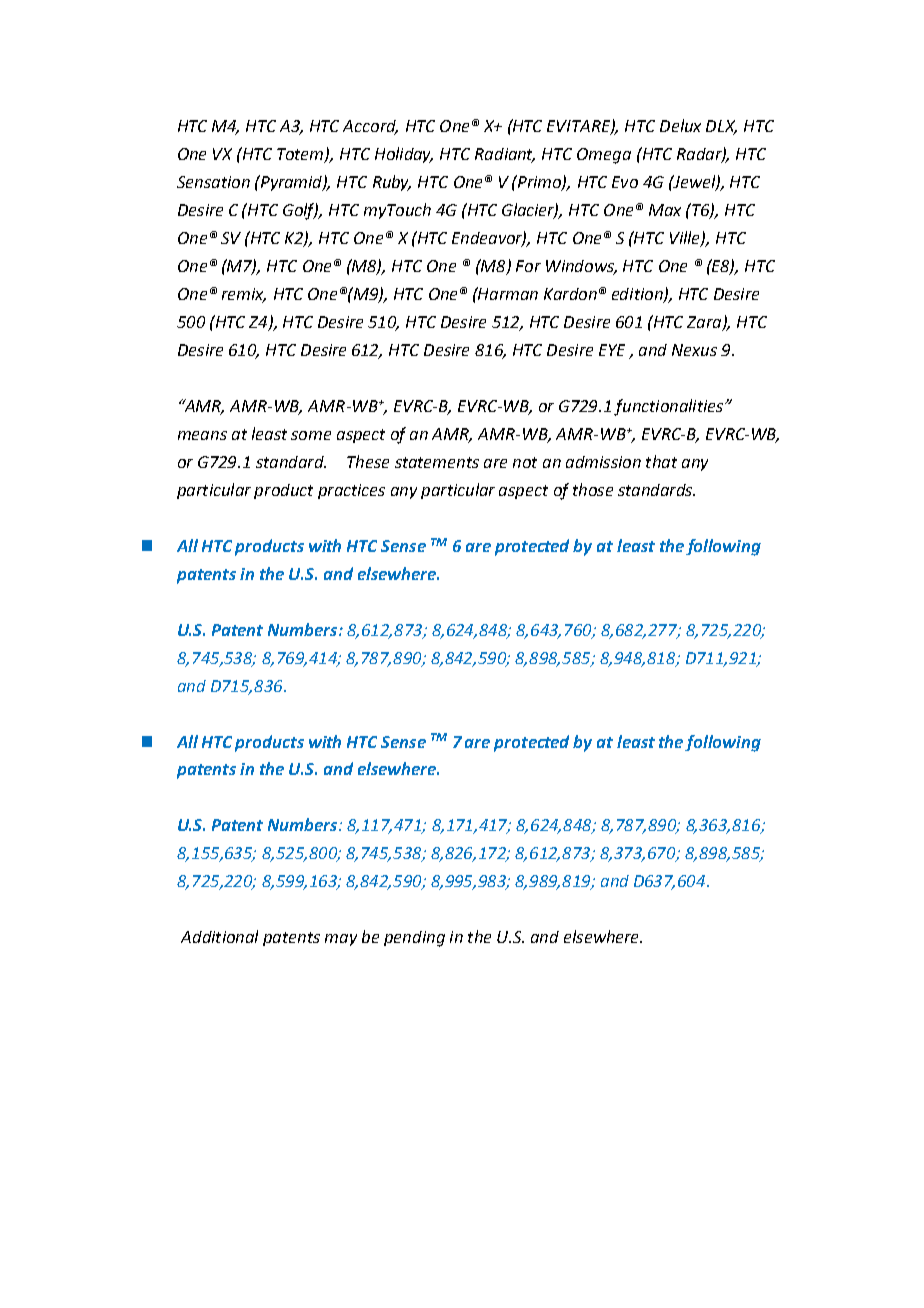 This screenshot has width=924, height=1308. I want to click on some, so click(311, 435).
